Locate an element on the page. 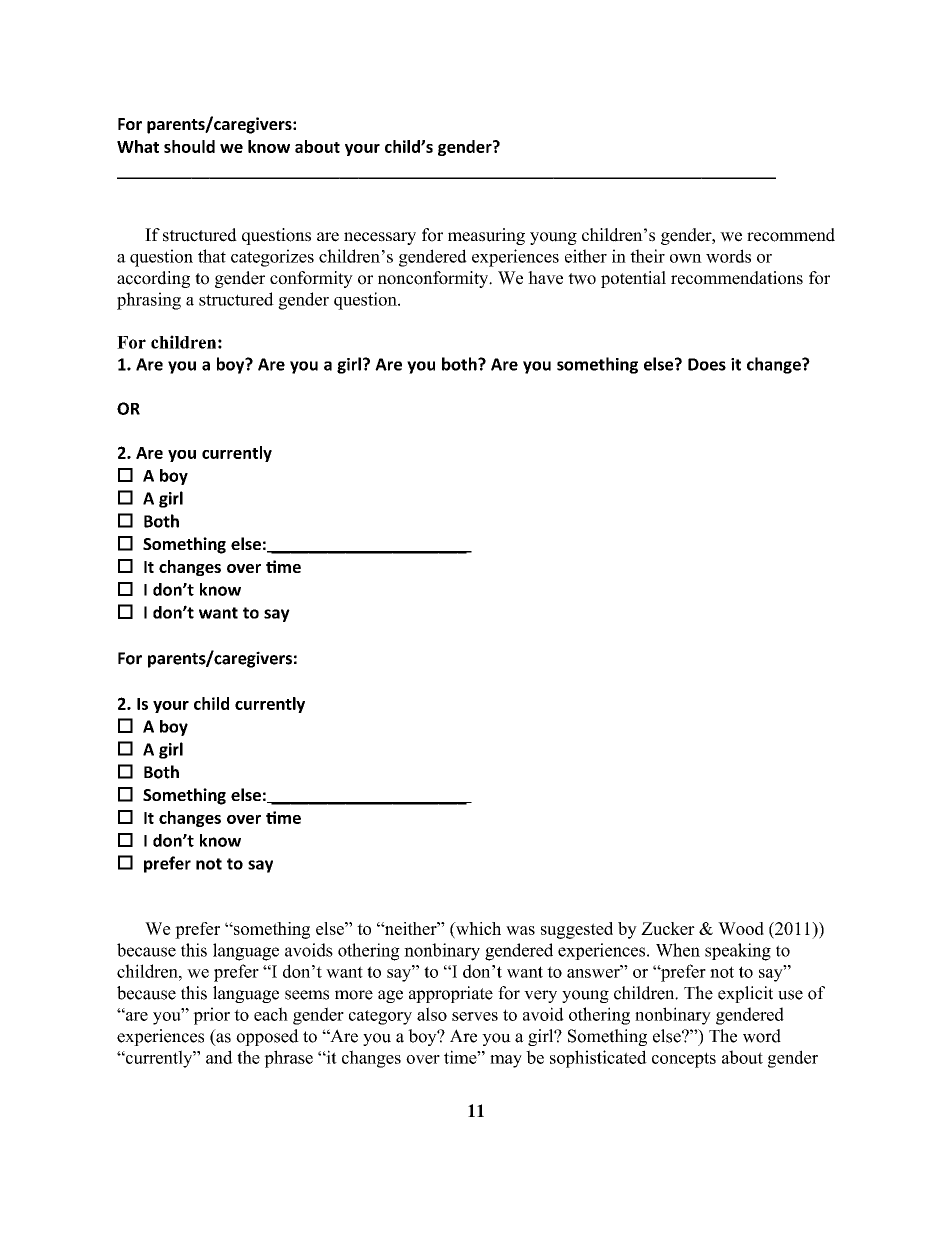  should is located at coordinates (189, 146).
